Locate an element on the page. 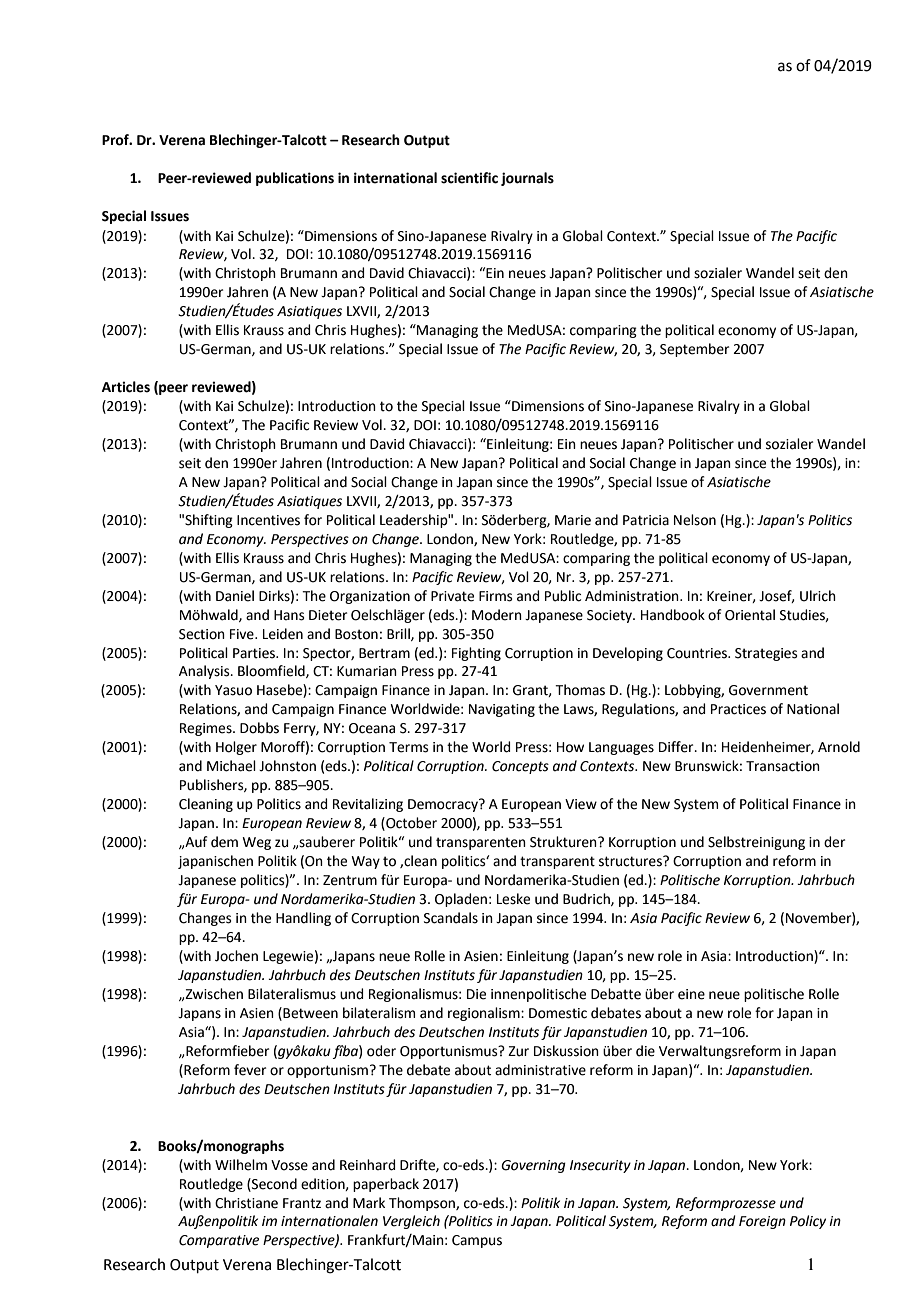  Jochen is located at coordinates (236, 956).
